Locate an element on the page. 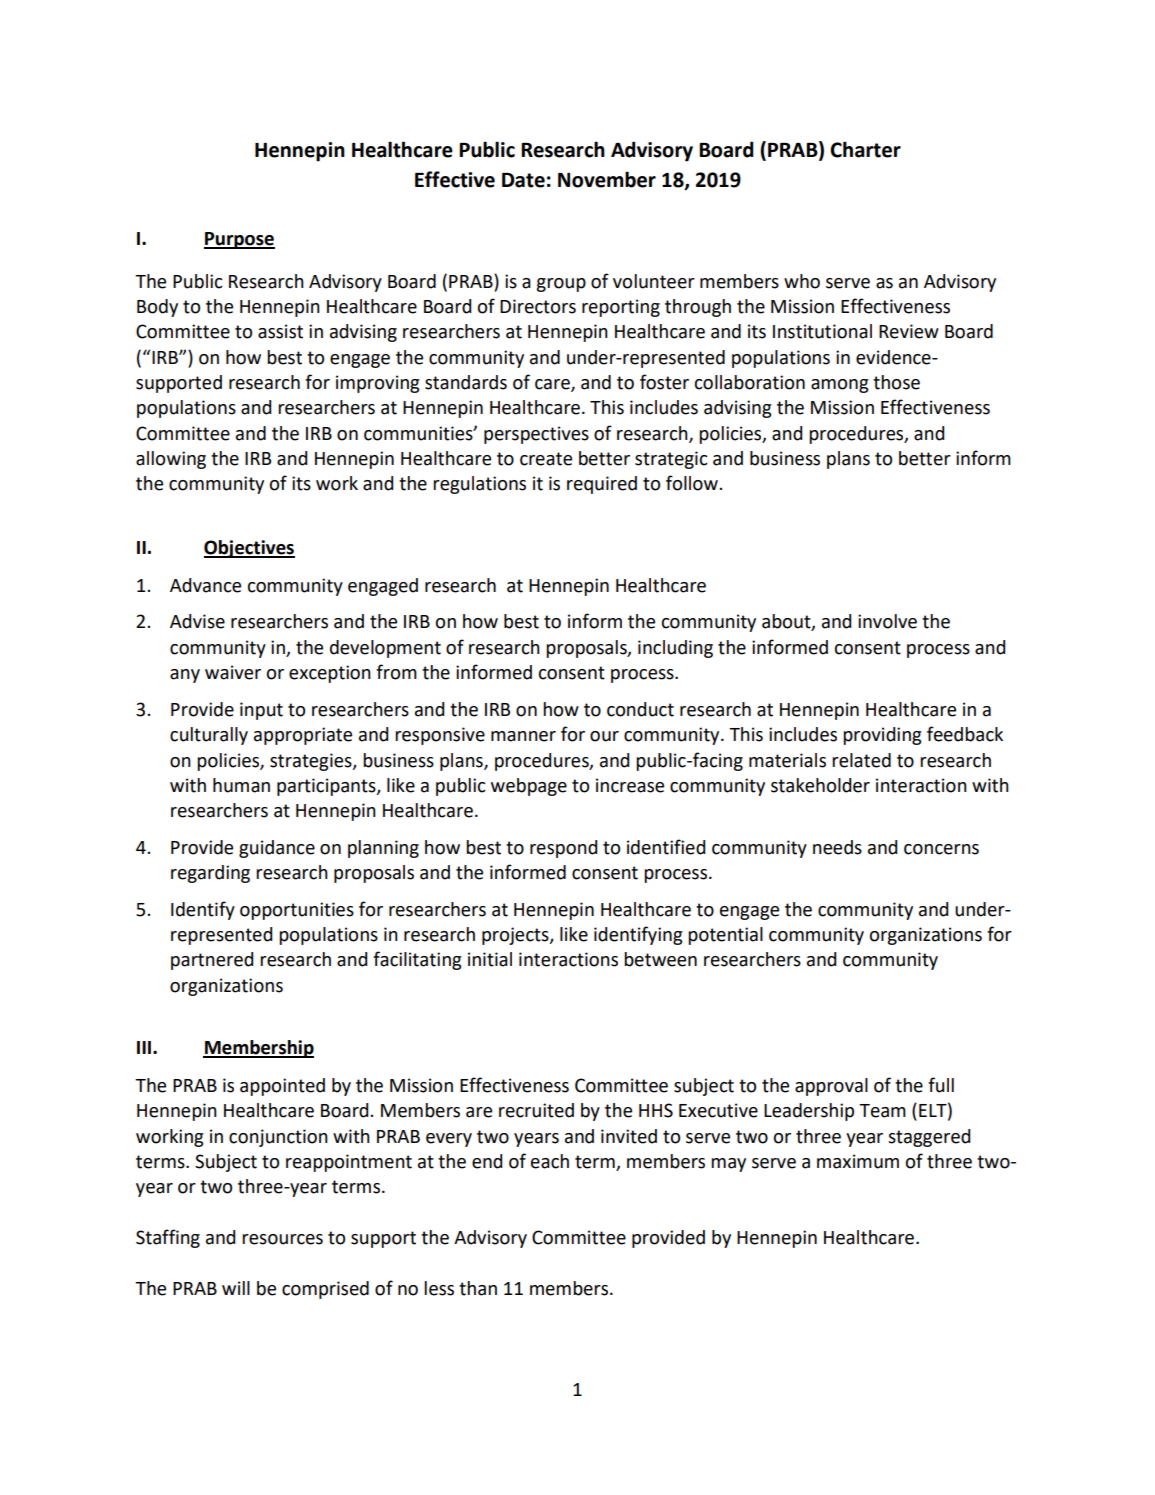 The image size is (1155, 1495). Charter is located at coordinates (865, 149).
